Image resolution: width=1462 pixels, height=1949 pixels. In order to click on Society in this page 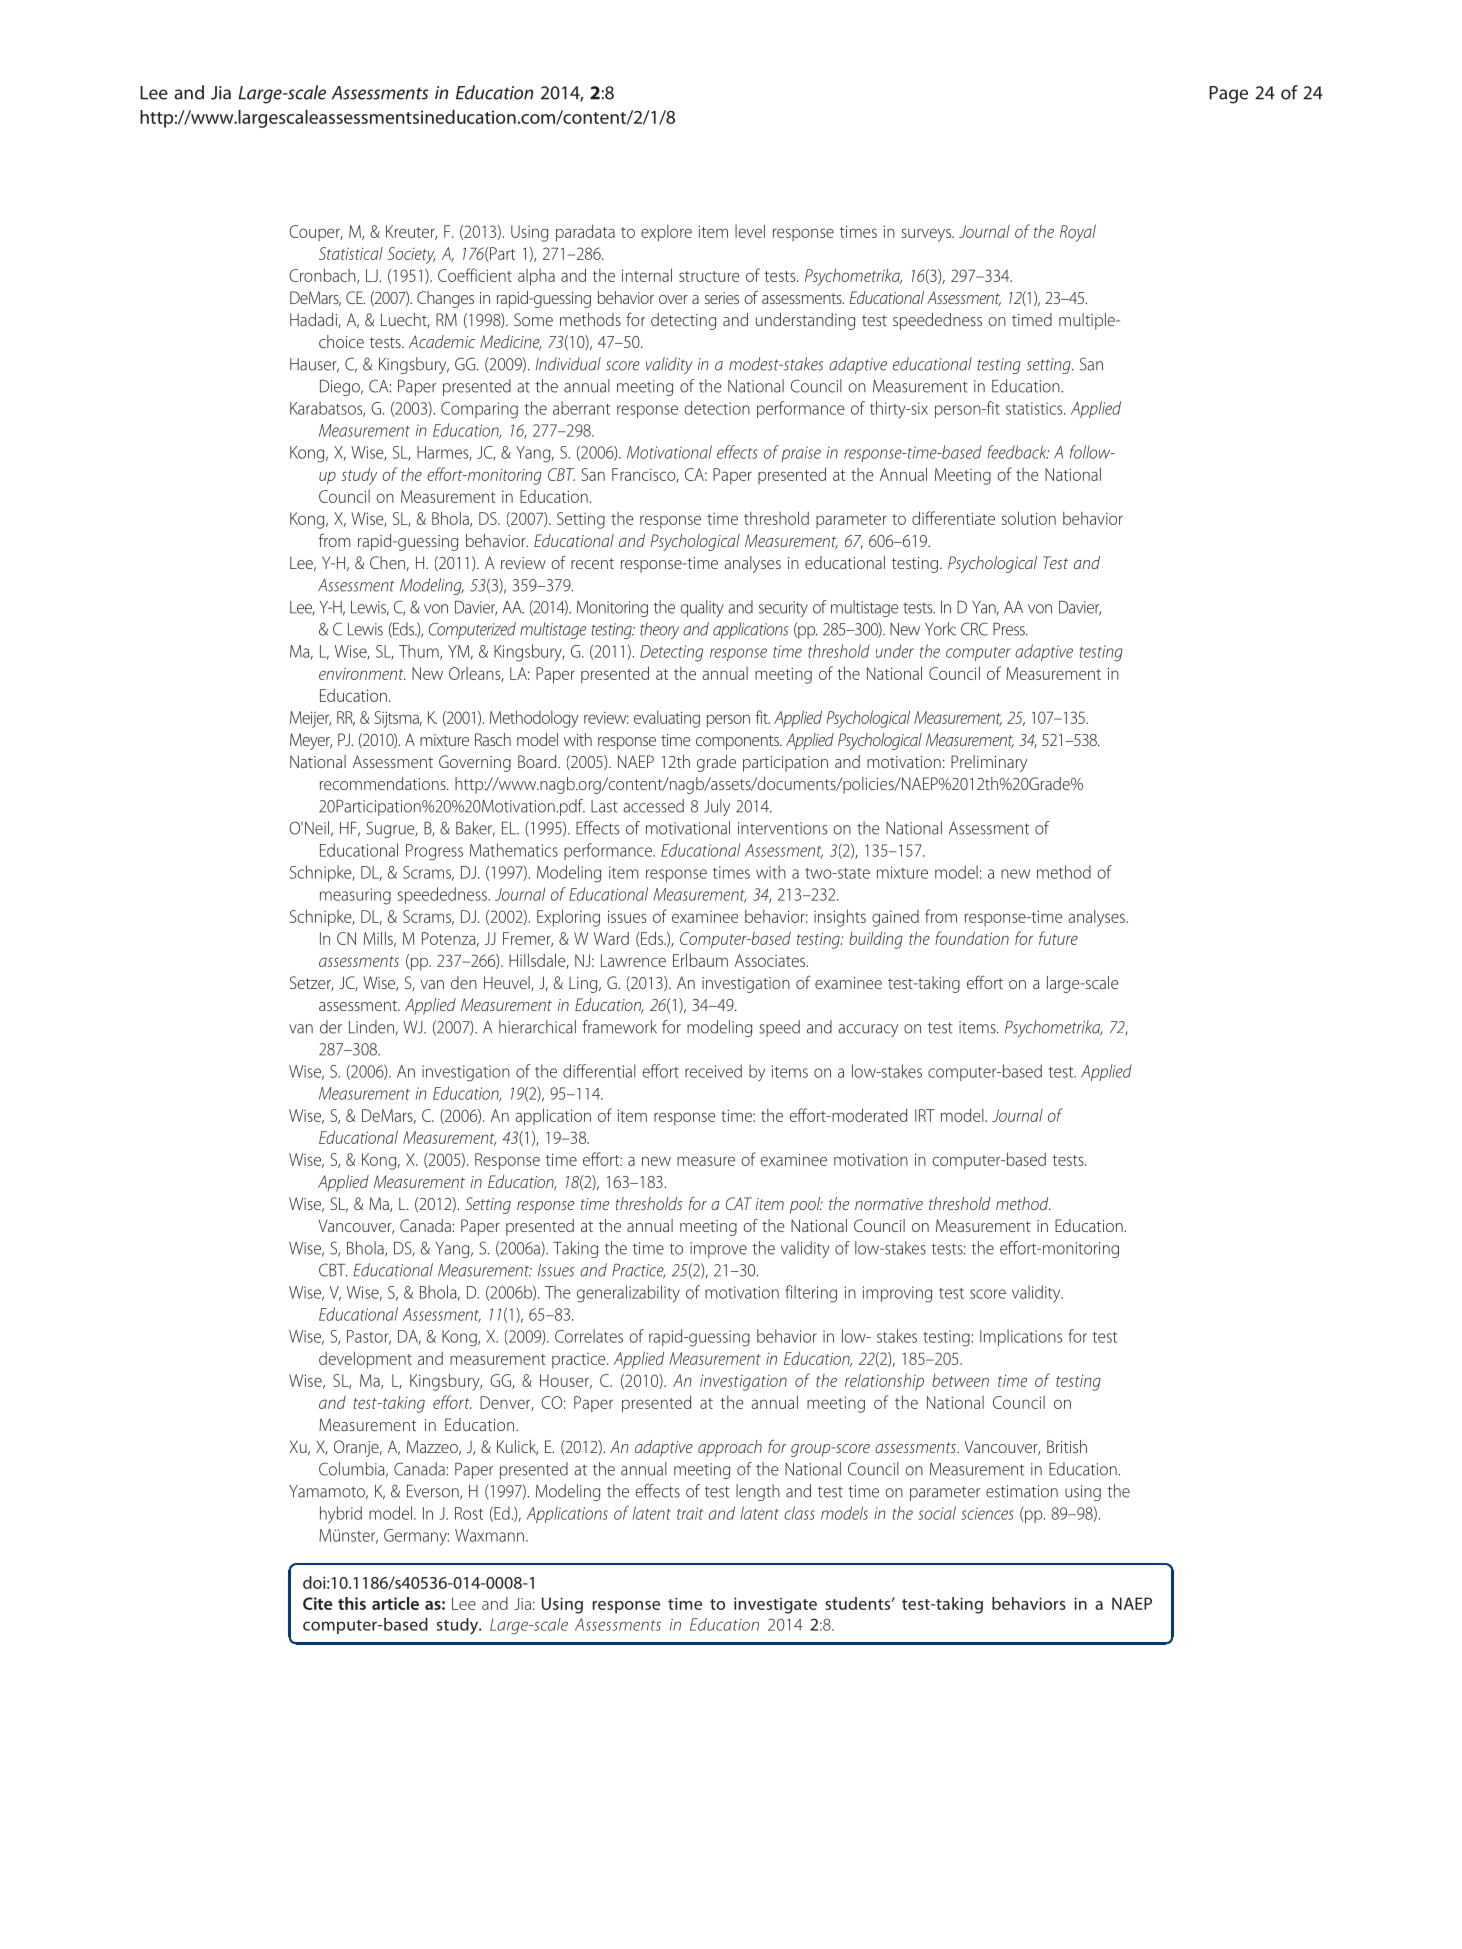, I will do `click(412, 255)`.
